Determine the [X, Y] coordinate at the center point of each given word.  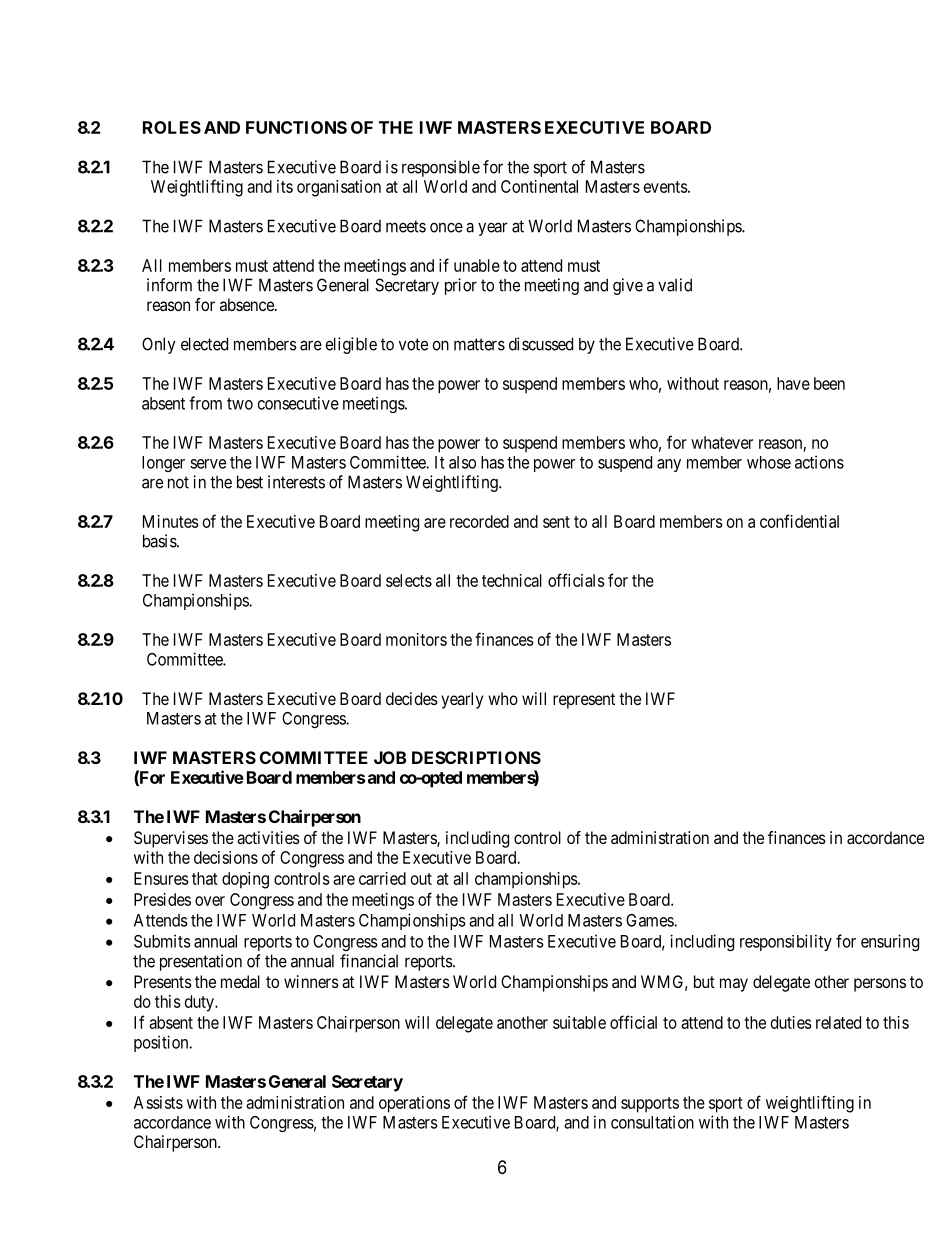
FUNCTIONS [296, 127]
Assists [158, 1102]
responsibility [786, 942]
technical [512, 580]
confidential [799, 521]
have [793, 383]
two [240, 404]
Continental [539, 186]
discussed [541, 344]
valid [675, 285]
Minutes [171, 521]
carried [382, 878]
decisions [226, 857]
